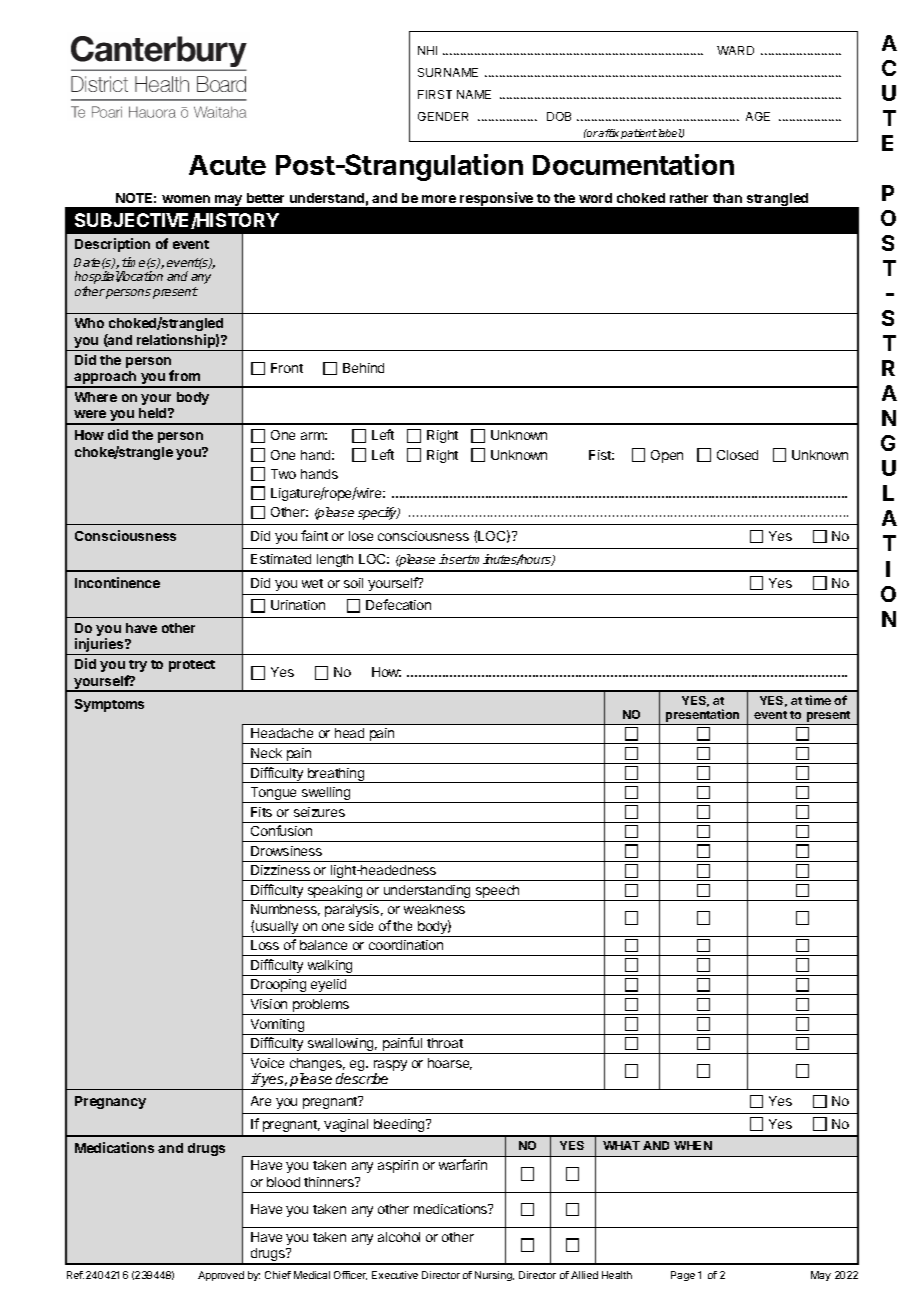 Image resolution: width=924 pixels, height=1308 pixels. I want to click on protect, so click(192, 666).
